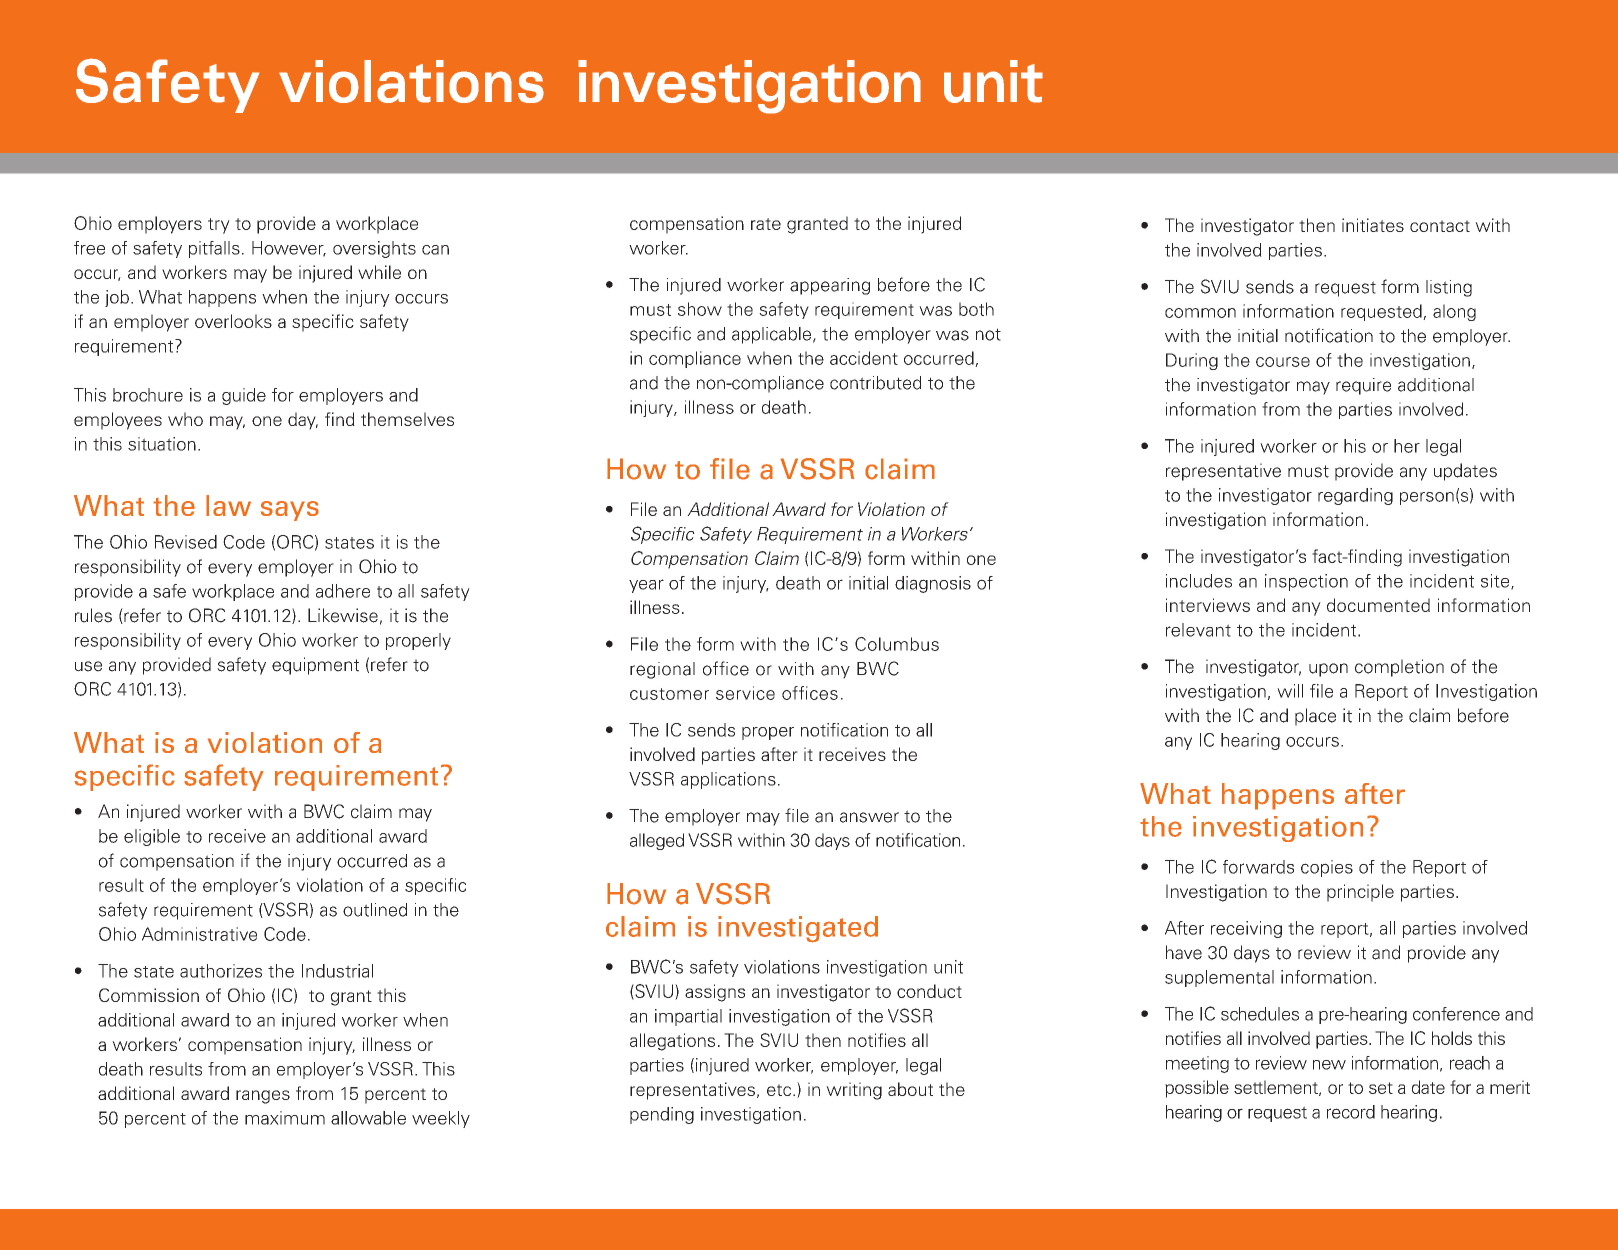 This document has width=1618, height=1250. What do you see at coordinates (290, 511) in the document?
I see `says` at bounding box center [290, 511].
